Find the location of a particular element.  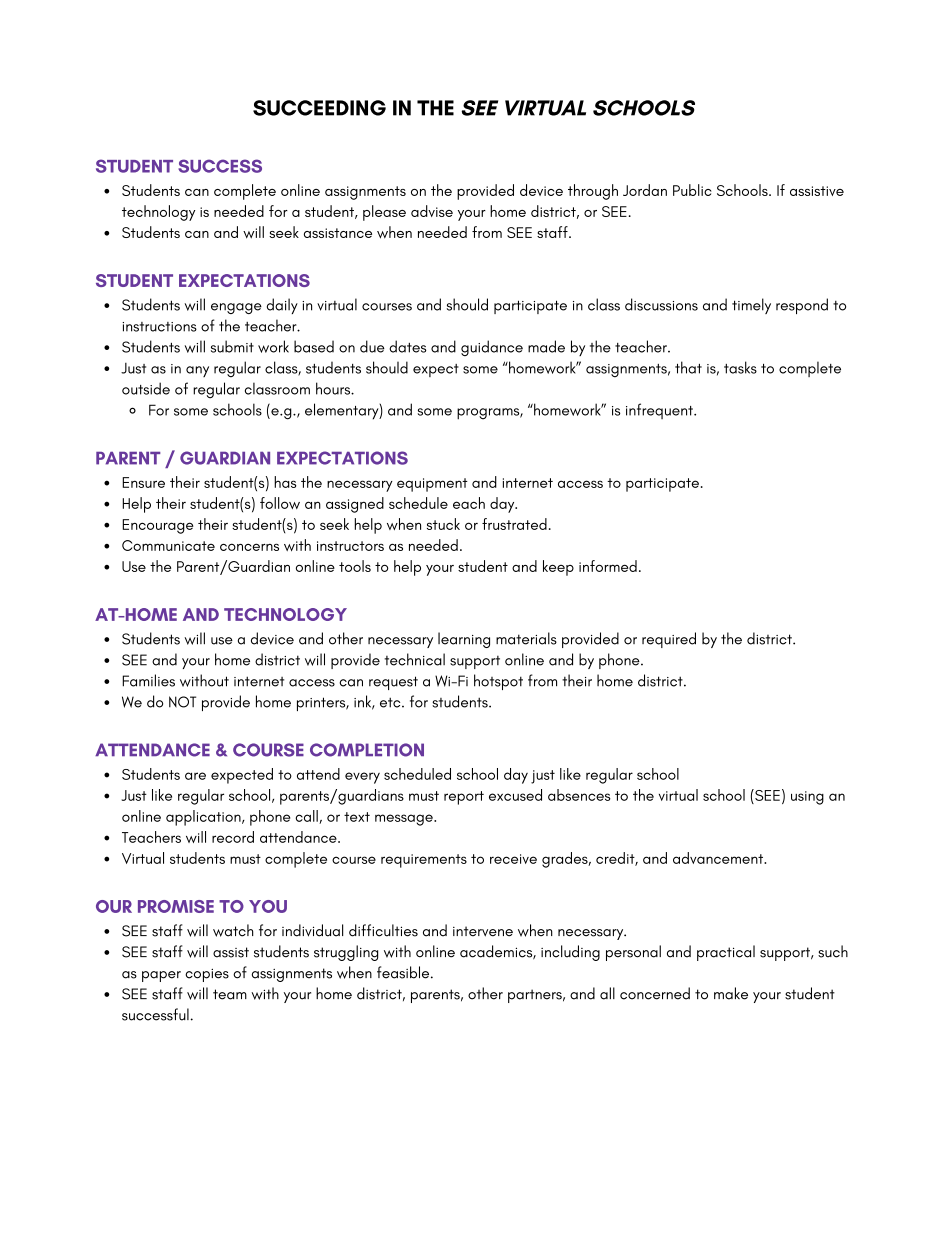

Public is located at coordinates (692, 190).
